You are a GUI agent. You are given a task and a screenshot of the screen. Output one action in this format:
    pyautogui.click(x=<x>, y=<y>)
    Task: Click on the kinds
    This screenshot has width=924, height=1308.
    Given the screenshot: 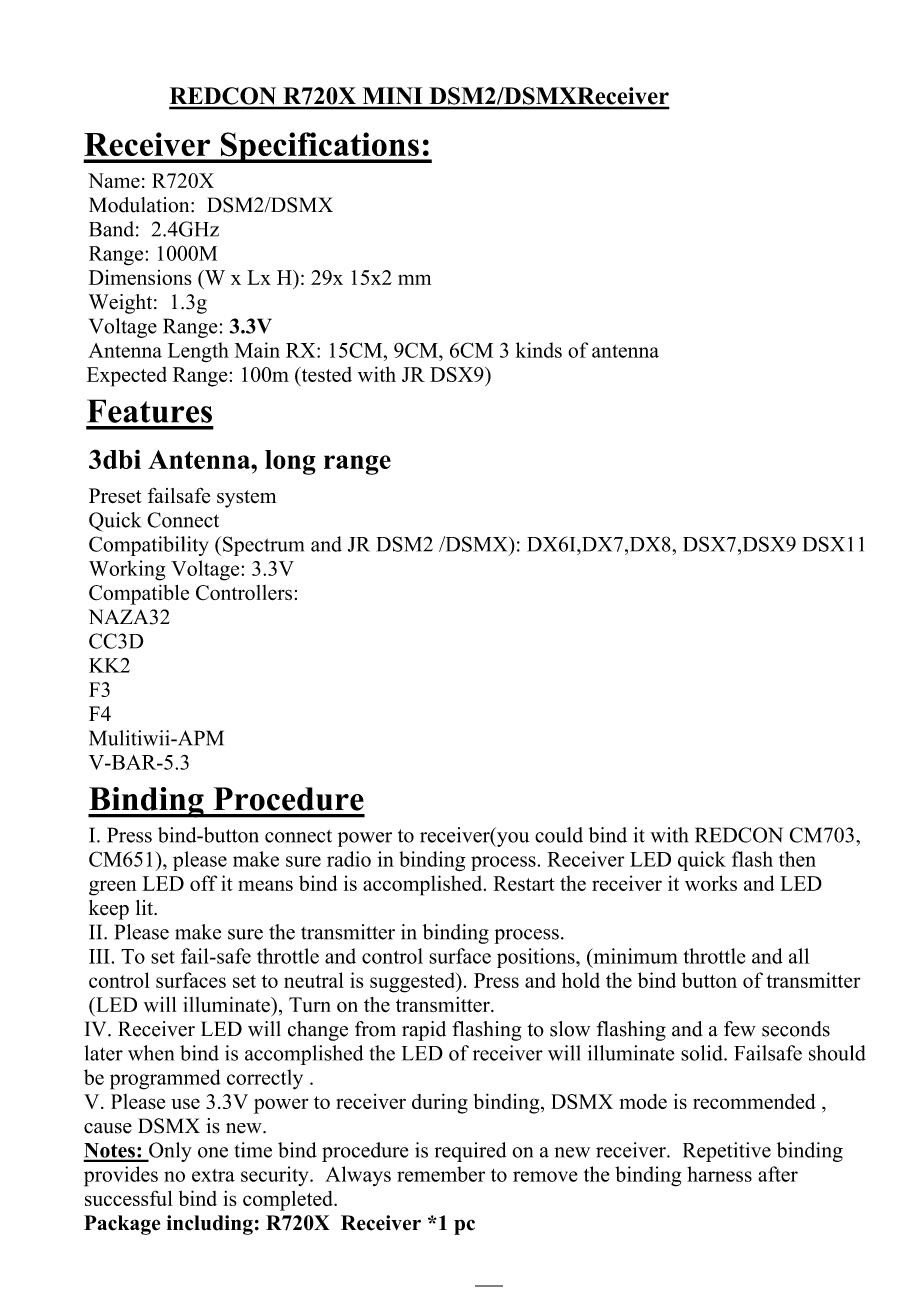 What is the action you would take?
    pyautogui.click(x=539, y=350)
